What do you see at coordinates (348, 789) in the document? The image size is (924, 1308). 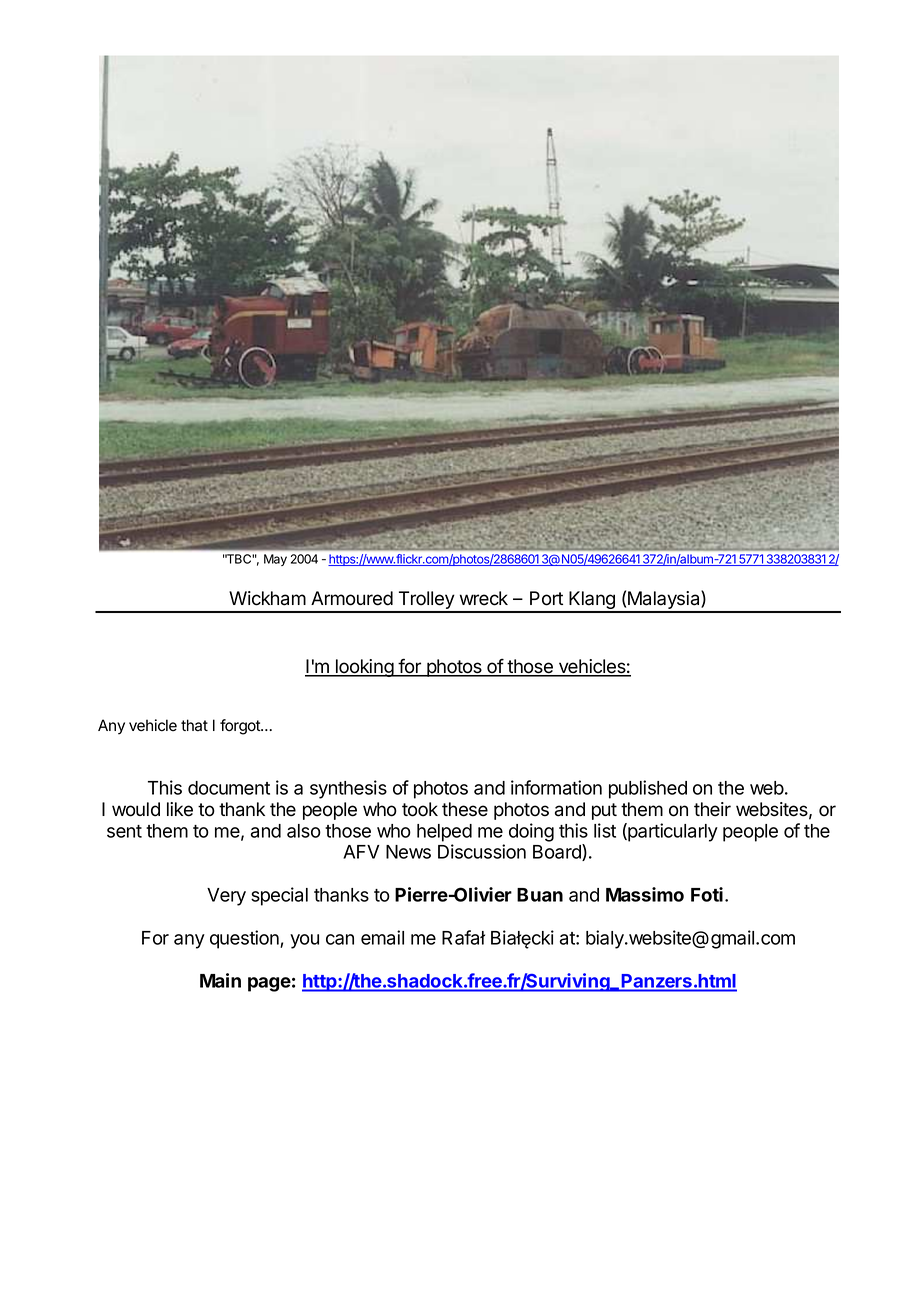 I see `synthesis` at bounding box center [348, 789].
